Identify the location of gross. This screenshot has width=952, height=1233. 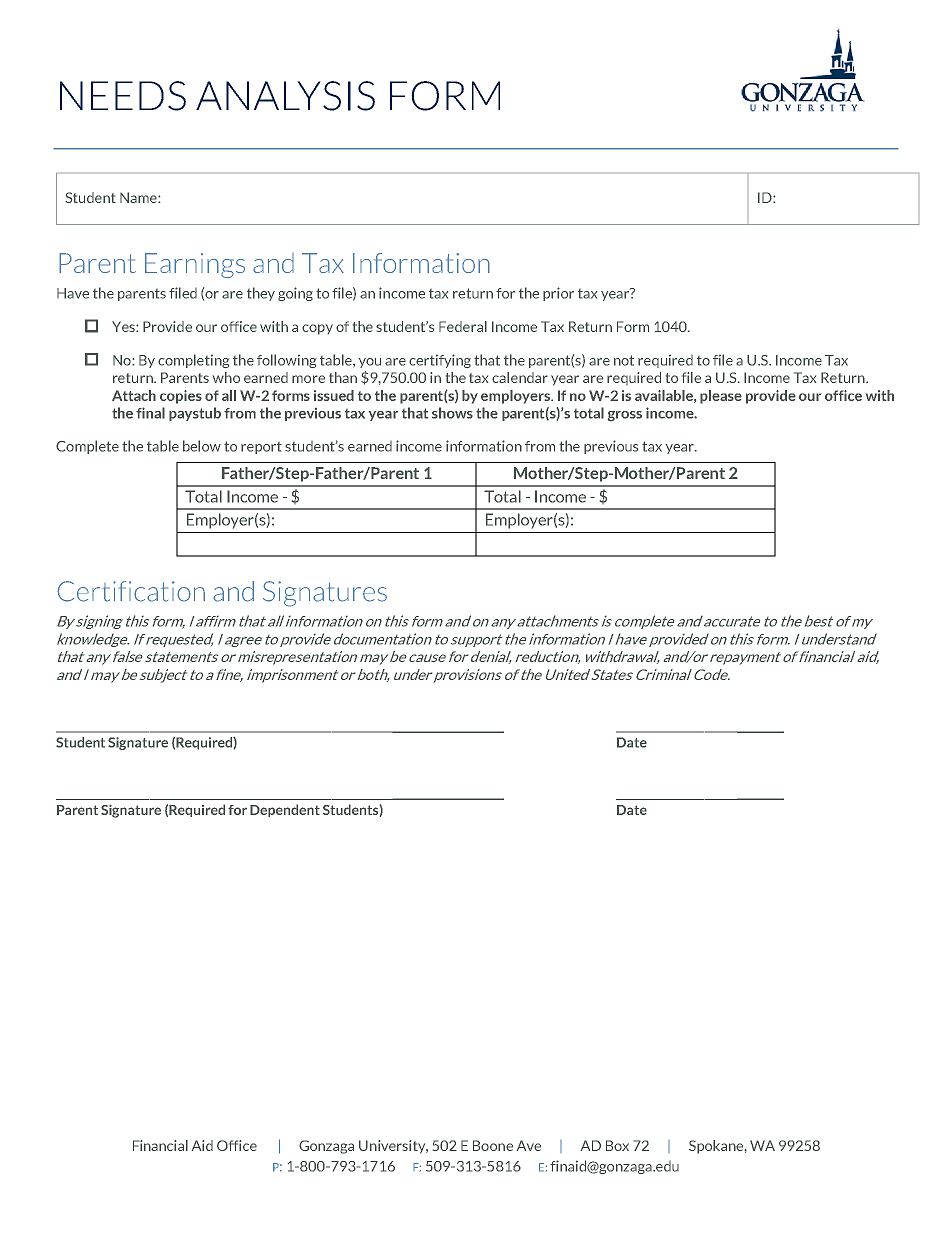
(625, 416).
